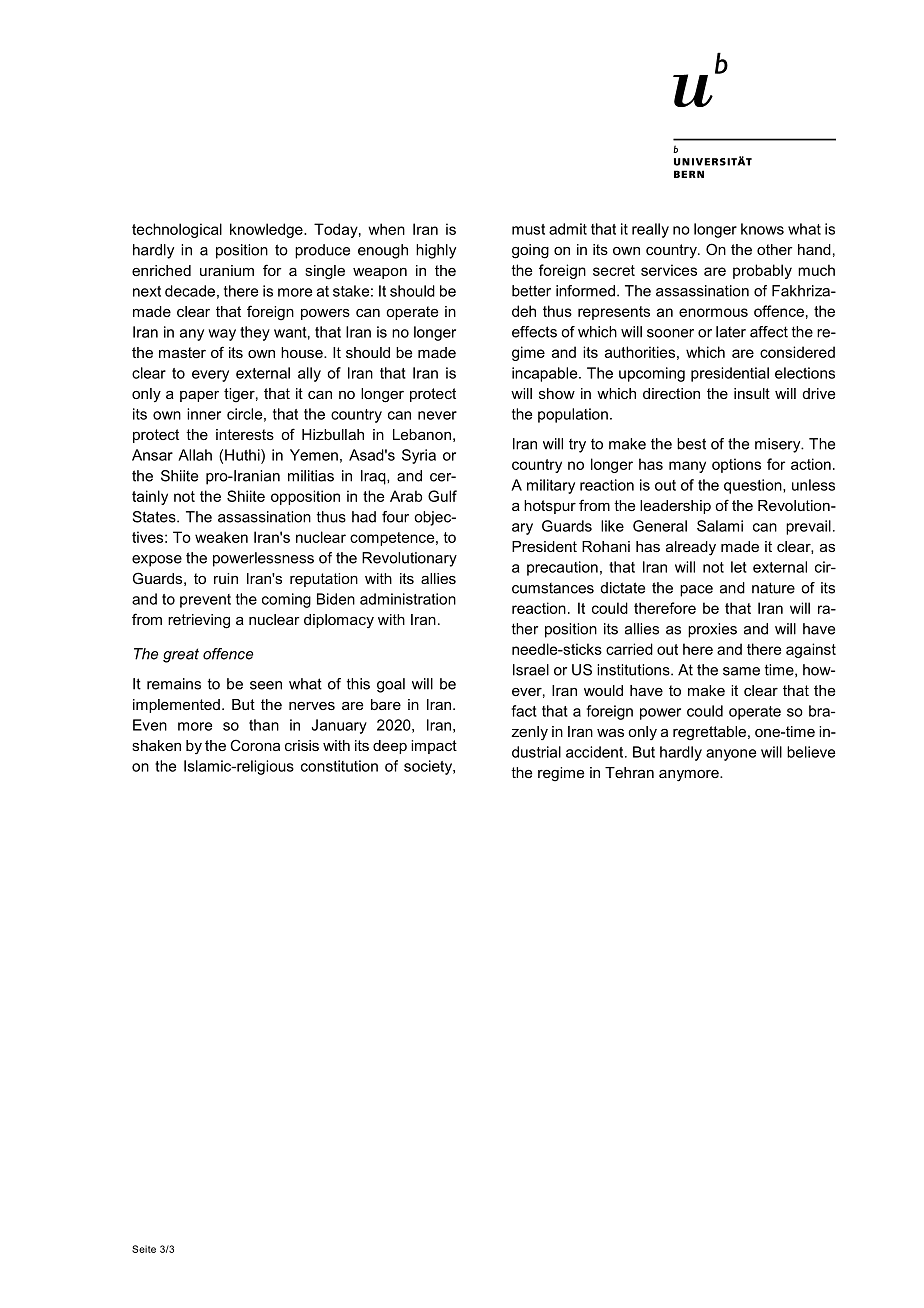  I want to click on Seite, so click(144, 1249).
